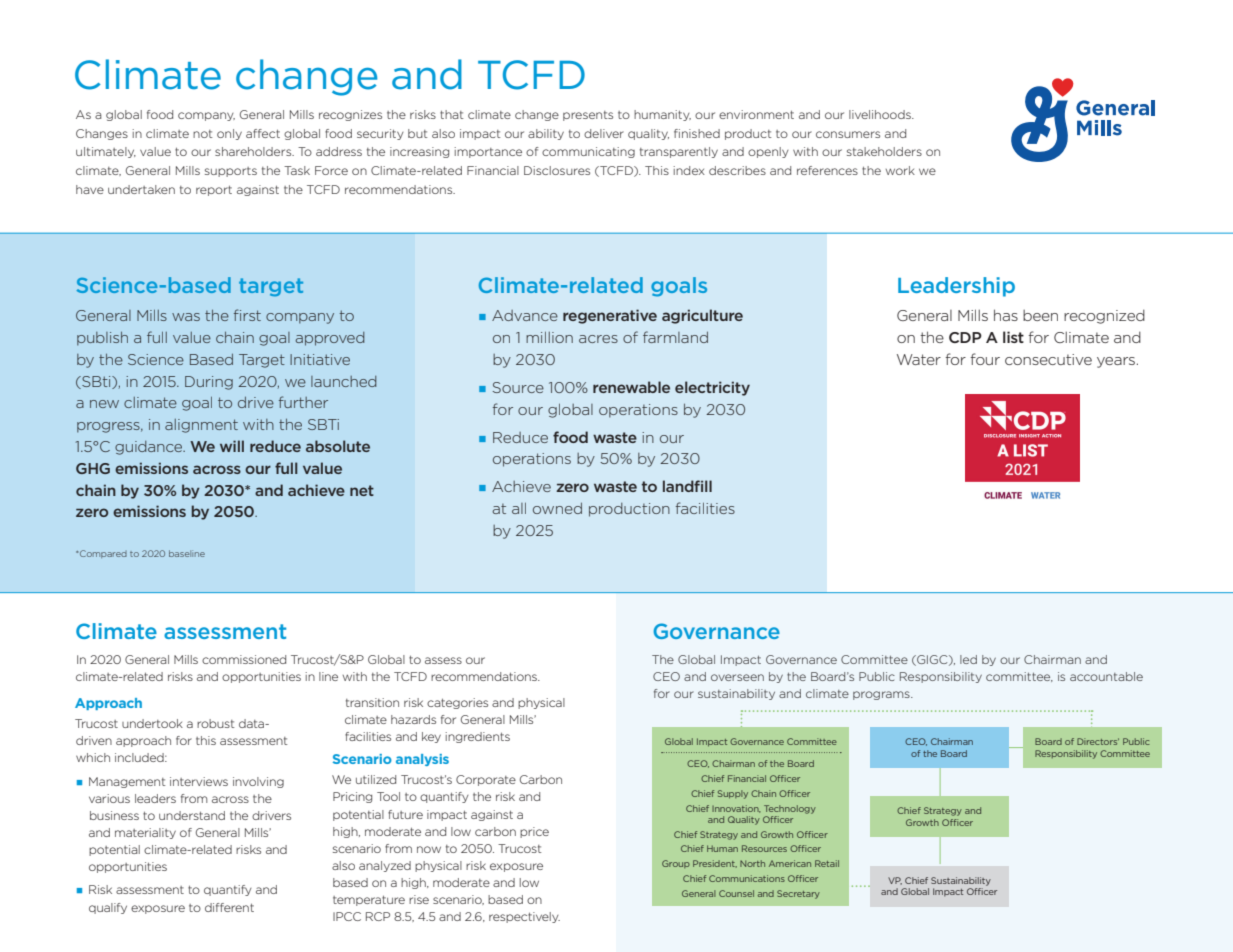 This screenshot has height=952, width=1233. Describe the element at coordinates (985, 359) in the screenshot. I see `four` at that location.
